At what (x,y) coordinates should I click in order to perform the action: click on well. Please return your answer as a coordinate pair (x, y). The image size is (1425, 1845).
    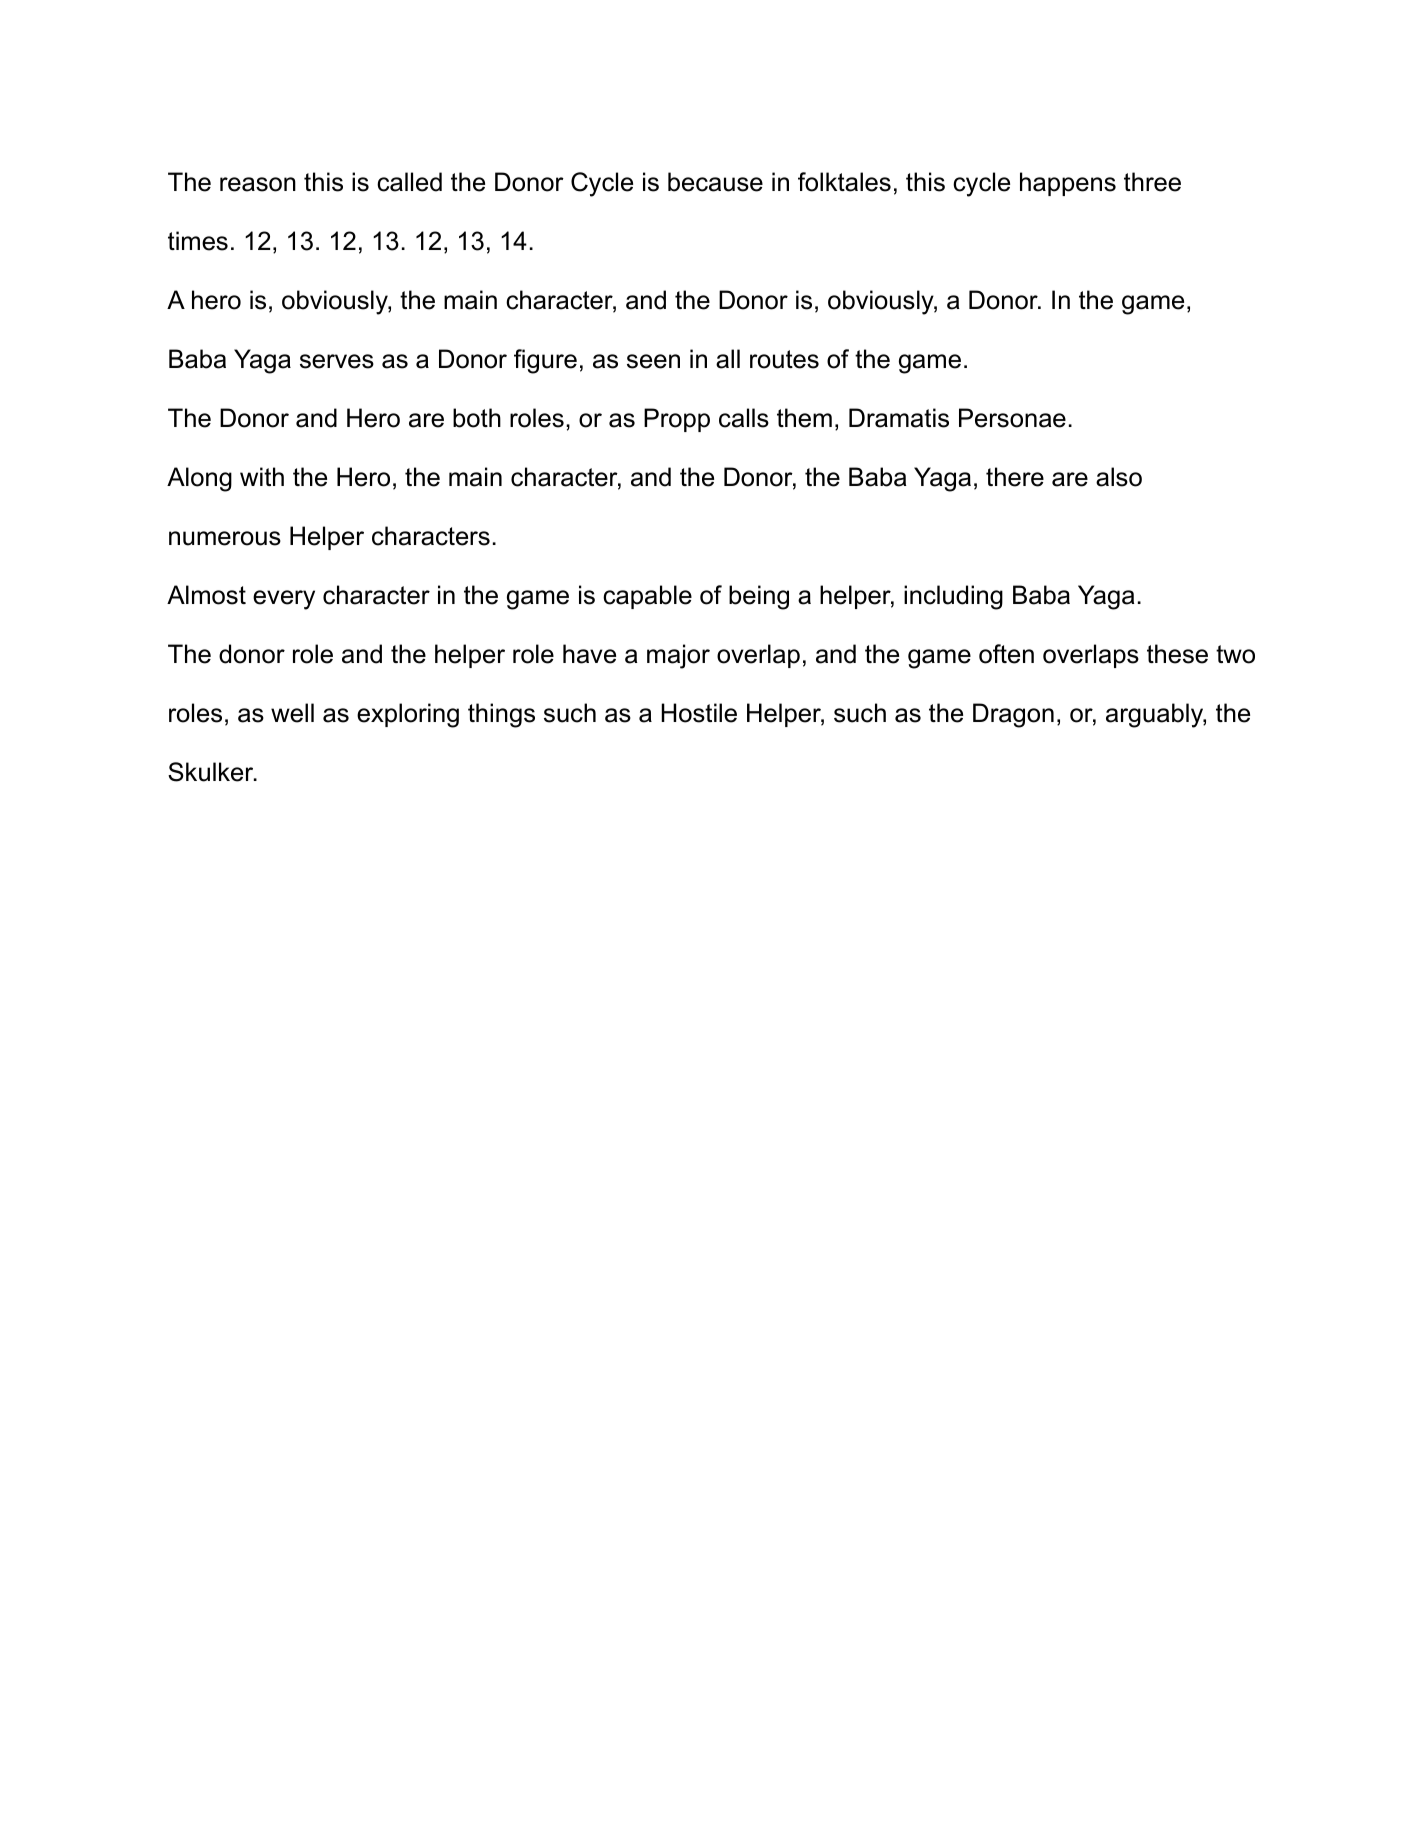
    Looking at the image, I should click on (292, 713).
